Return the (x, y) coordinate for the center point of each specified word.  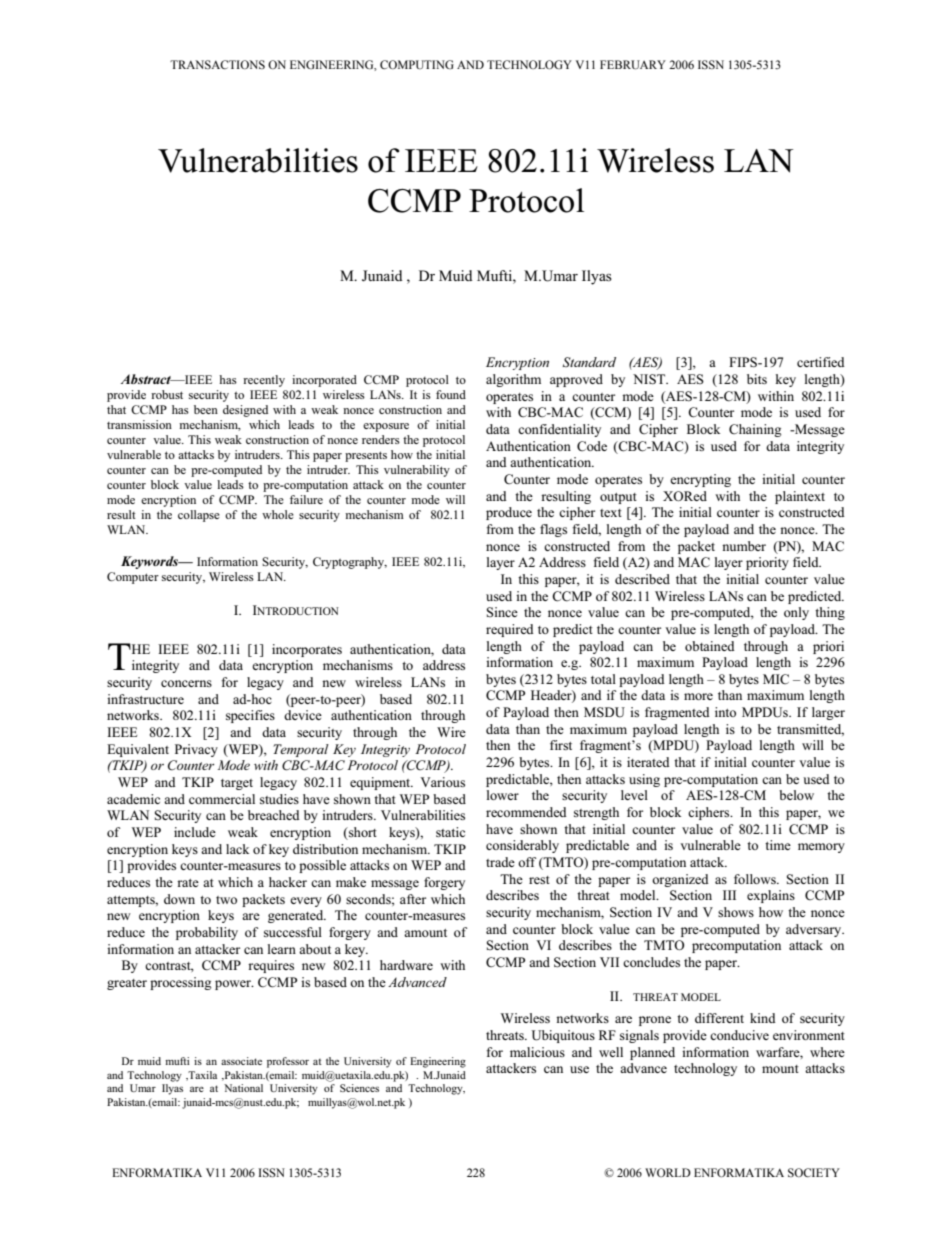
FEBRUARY (633, 65)
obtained (710, 646)
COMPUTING (417, 64)
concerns (186, 683)
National (243, 1088)
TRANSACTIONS (217, 64)
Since (502, 612)
